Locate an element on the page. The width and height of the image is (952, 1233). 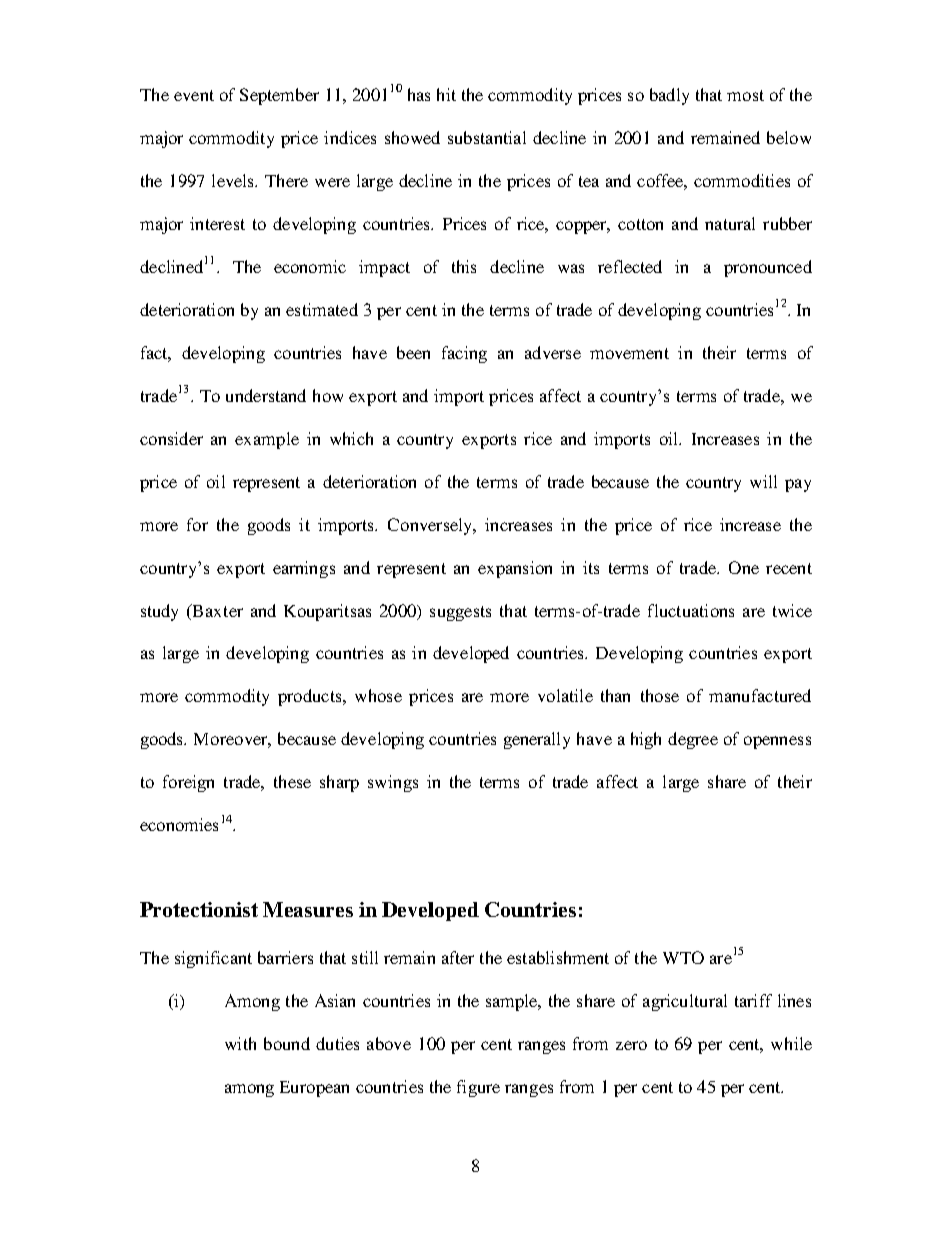
with is located at coordinates (240, 1043).
